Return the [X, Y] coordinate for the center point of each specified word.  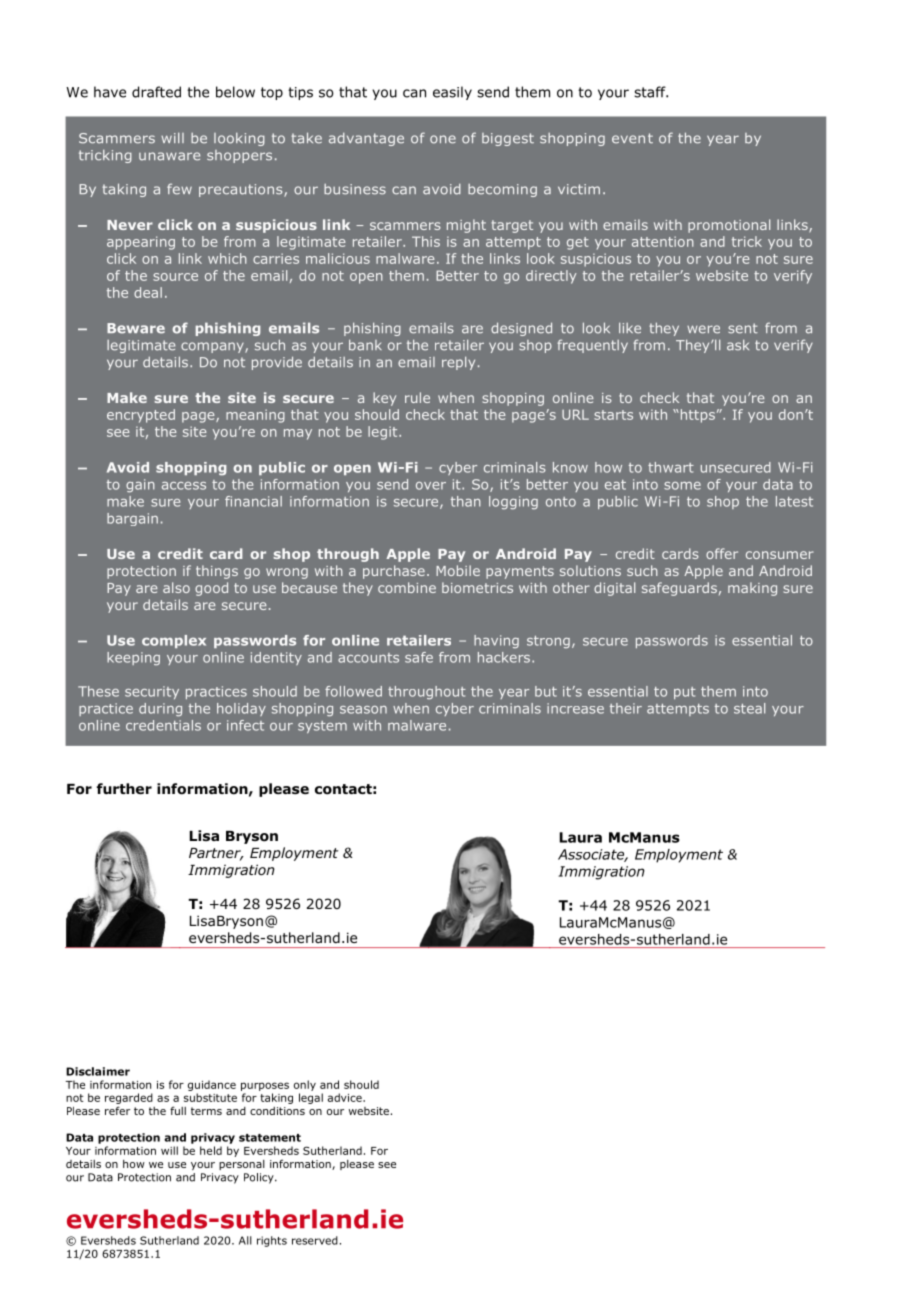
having [496, 641]
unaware [169, 156]
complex [174, 641]
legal [311, 1098]
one [443, 139]
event [632, 138]
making [752, 589]
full [178, 1110]
